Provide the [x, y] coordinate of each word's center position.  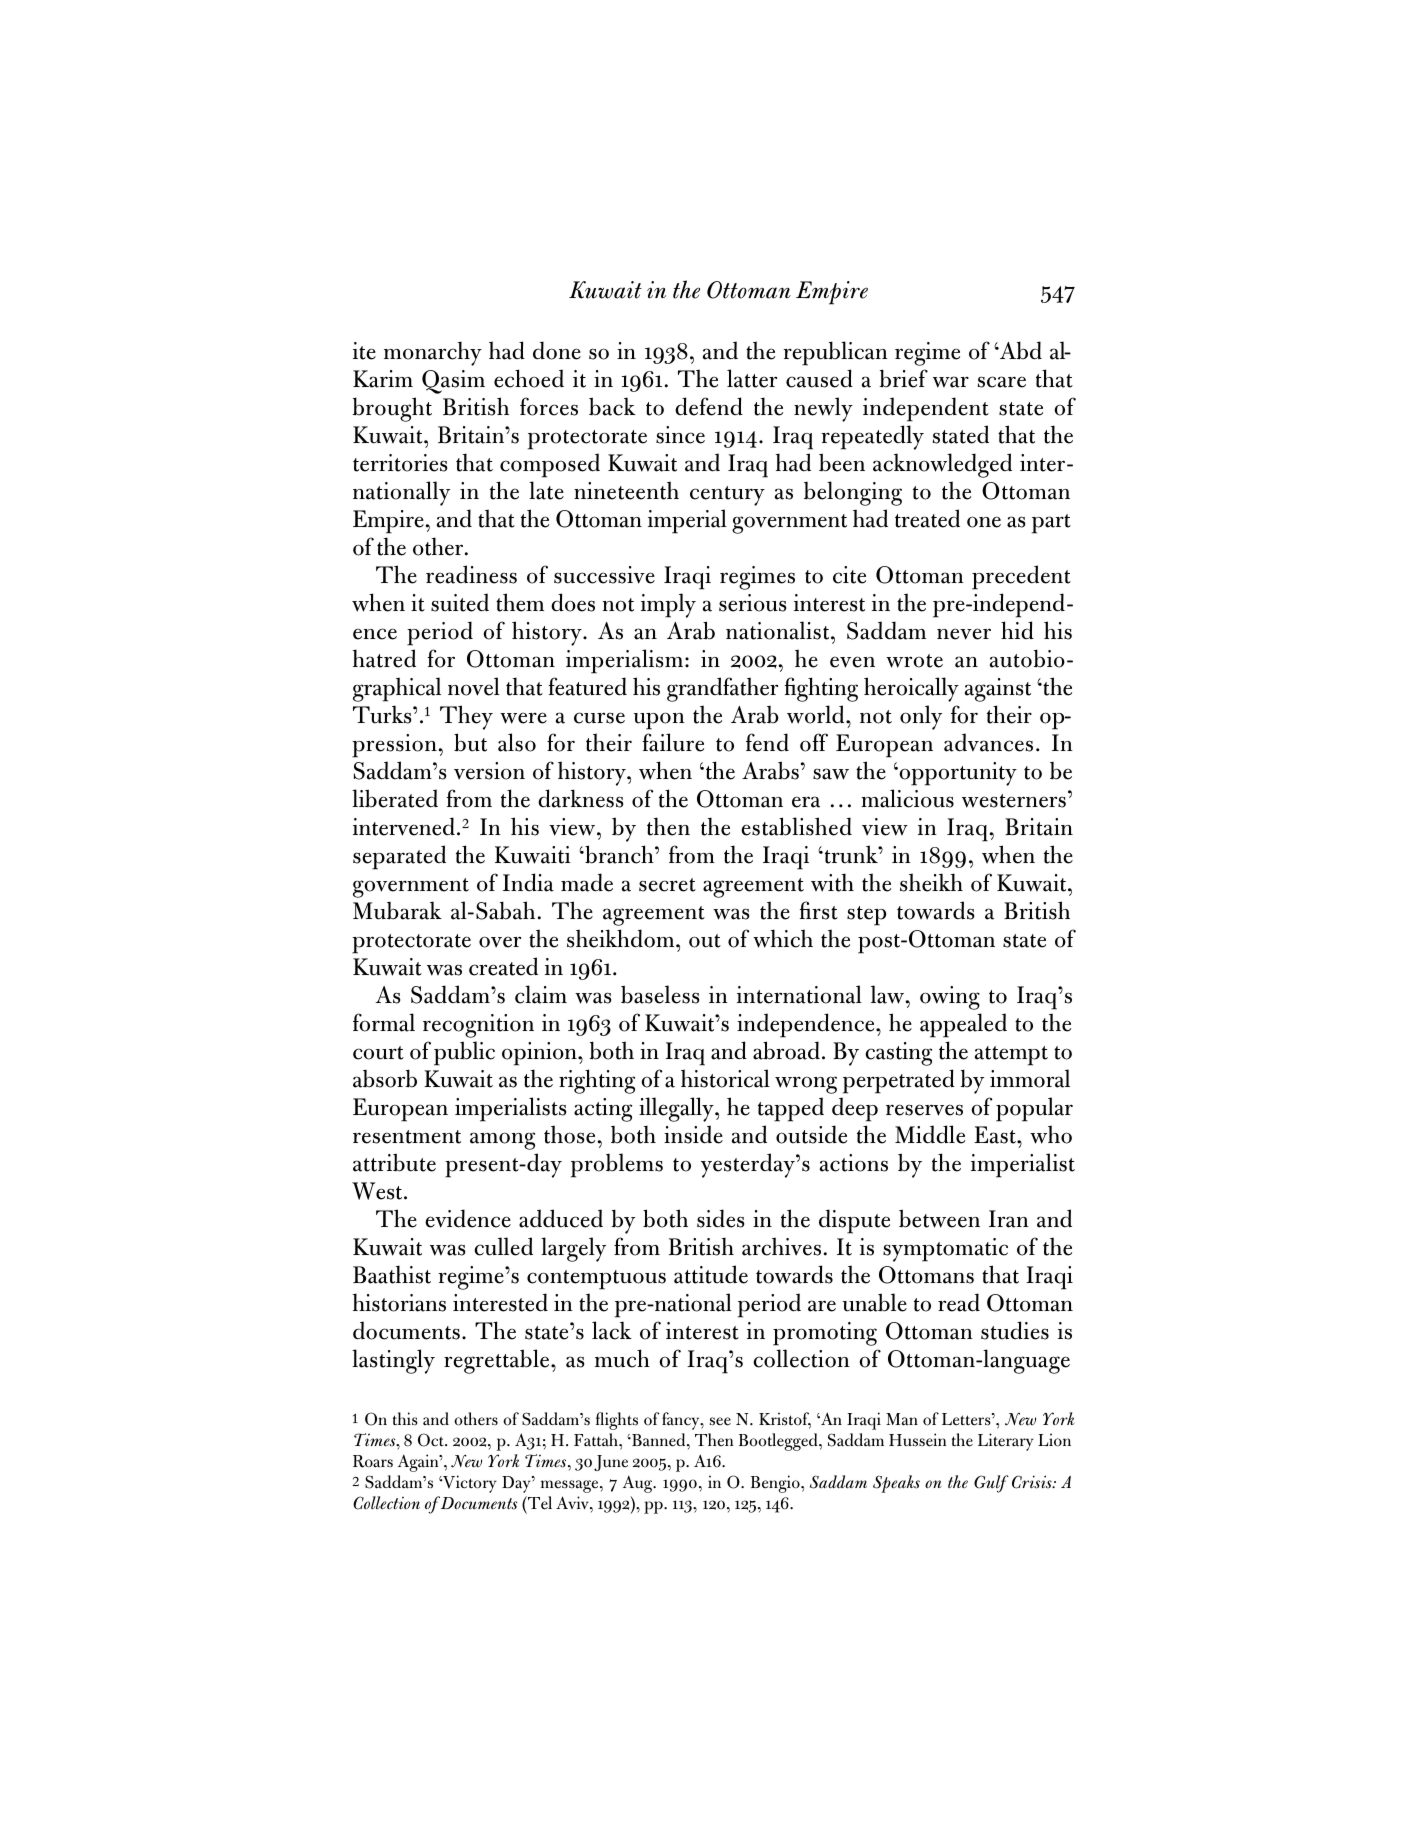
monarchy [433, 353]
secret [667, 885]
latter [752, 378]
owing [950, 998]
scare [1002, 382]
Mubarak [397, 910]
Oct [432, 1440]
